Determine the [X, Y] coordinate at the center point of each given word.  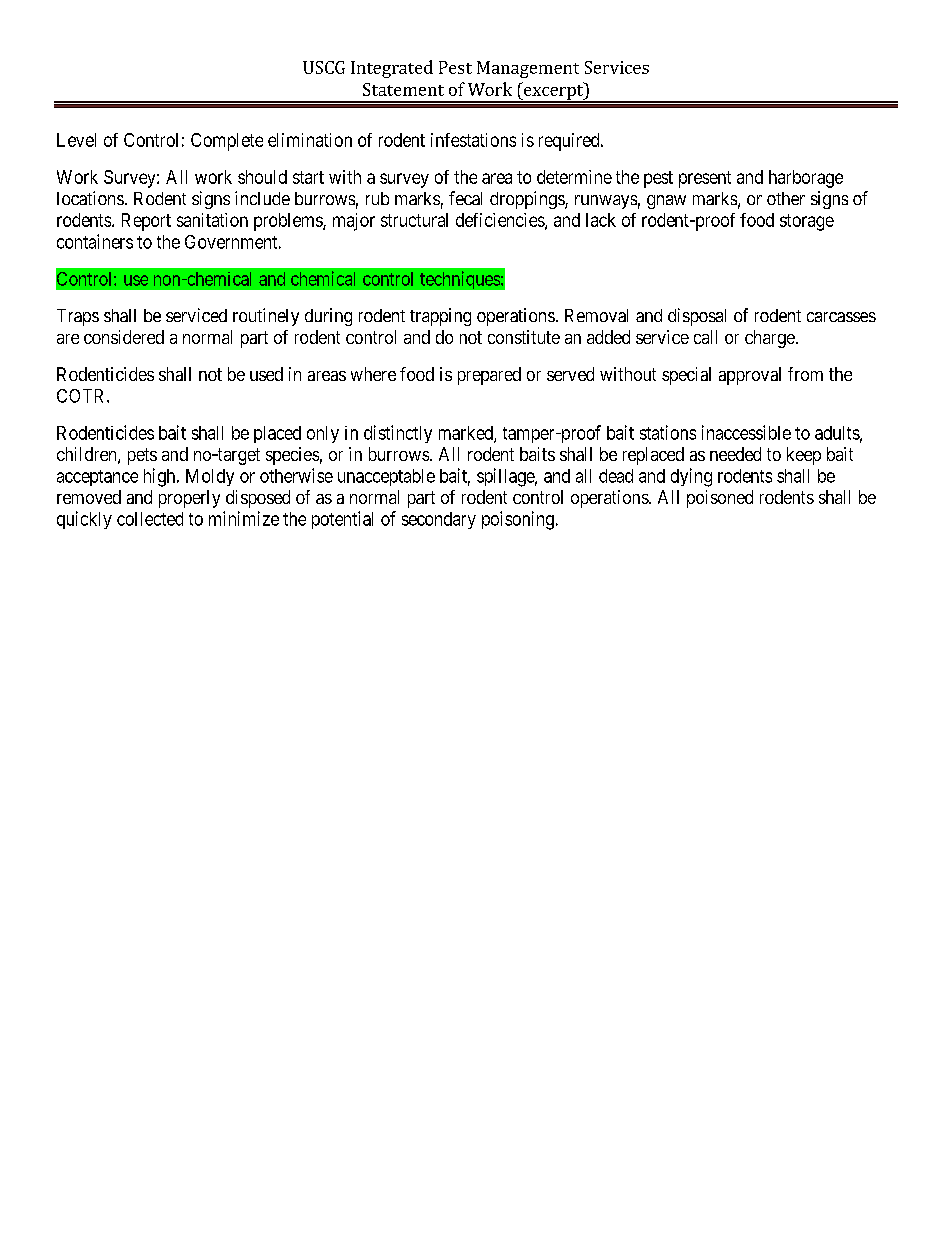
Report [146, 222]
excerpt [554, 92]
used [266, 374]
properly [189, 499]
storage [807, 222]
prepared [489, 376]
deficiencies [501, 221]
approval [750, 376]
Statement [403, 89]
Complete [227, 142]
